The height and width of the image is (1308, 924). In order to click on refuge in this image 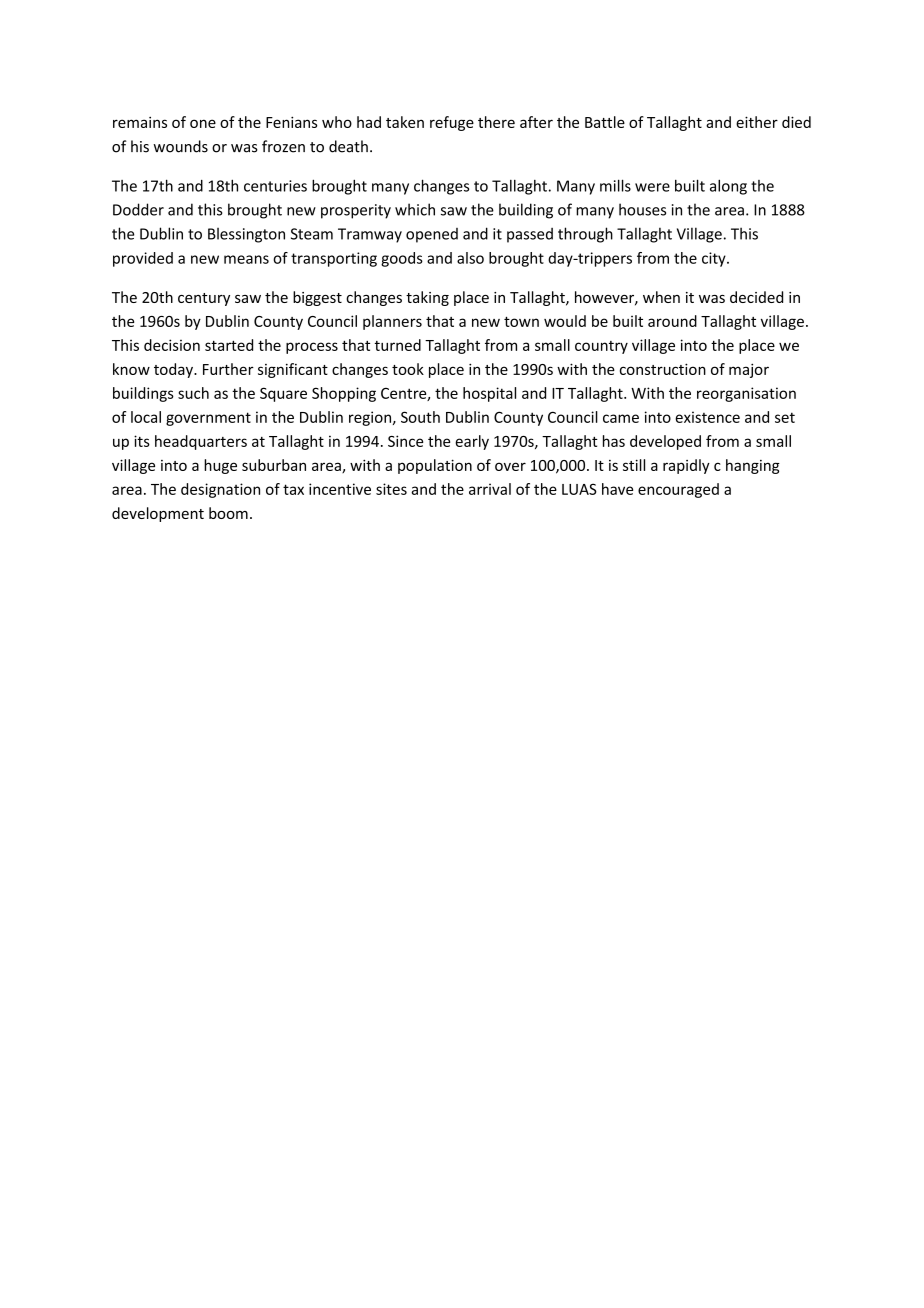, I will do `click(452, 123)`.
